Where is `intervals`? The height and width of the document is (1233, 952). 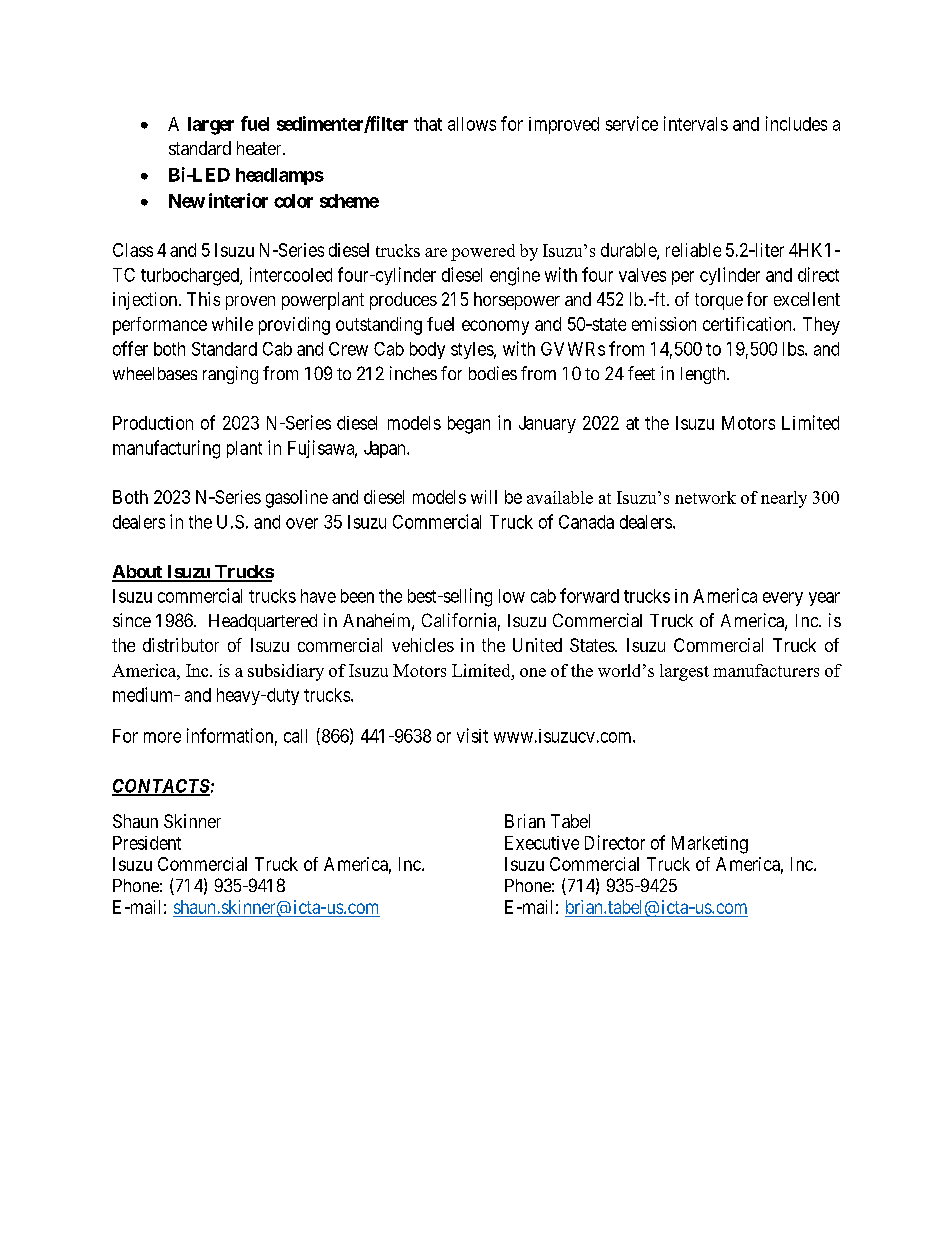 intervals is located at coordinates (696, 123).
